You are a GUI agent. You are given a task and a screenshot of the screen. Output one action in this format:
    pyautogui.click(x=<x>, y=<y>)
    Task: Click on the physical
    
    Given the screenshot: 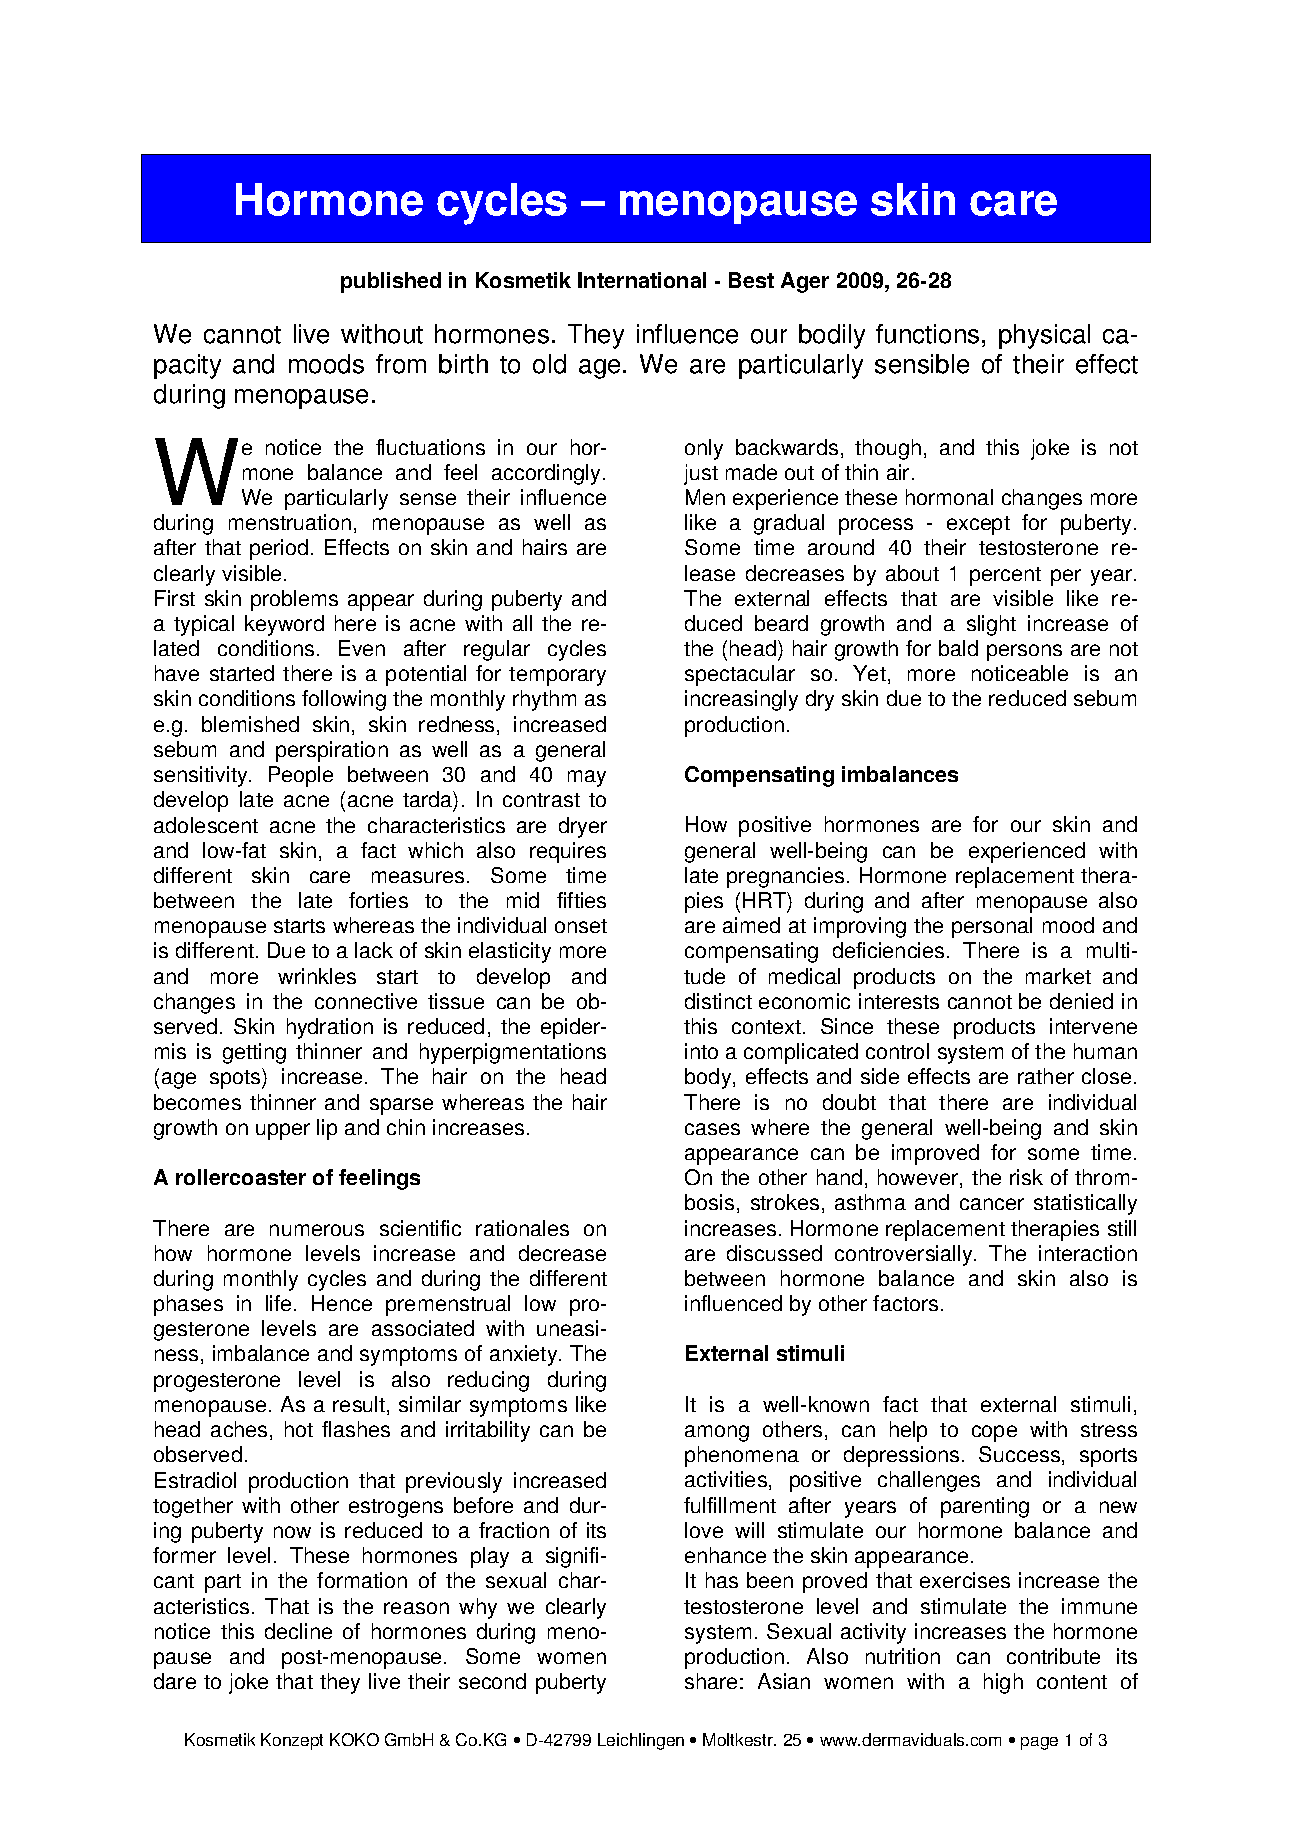 What is the action you would take?
    pyautogui.click(x=1044, y=336)
